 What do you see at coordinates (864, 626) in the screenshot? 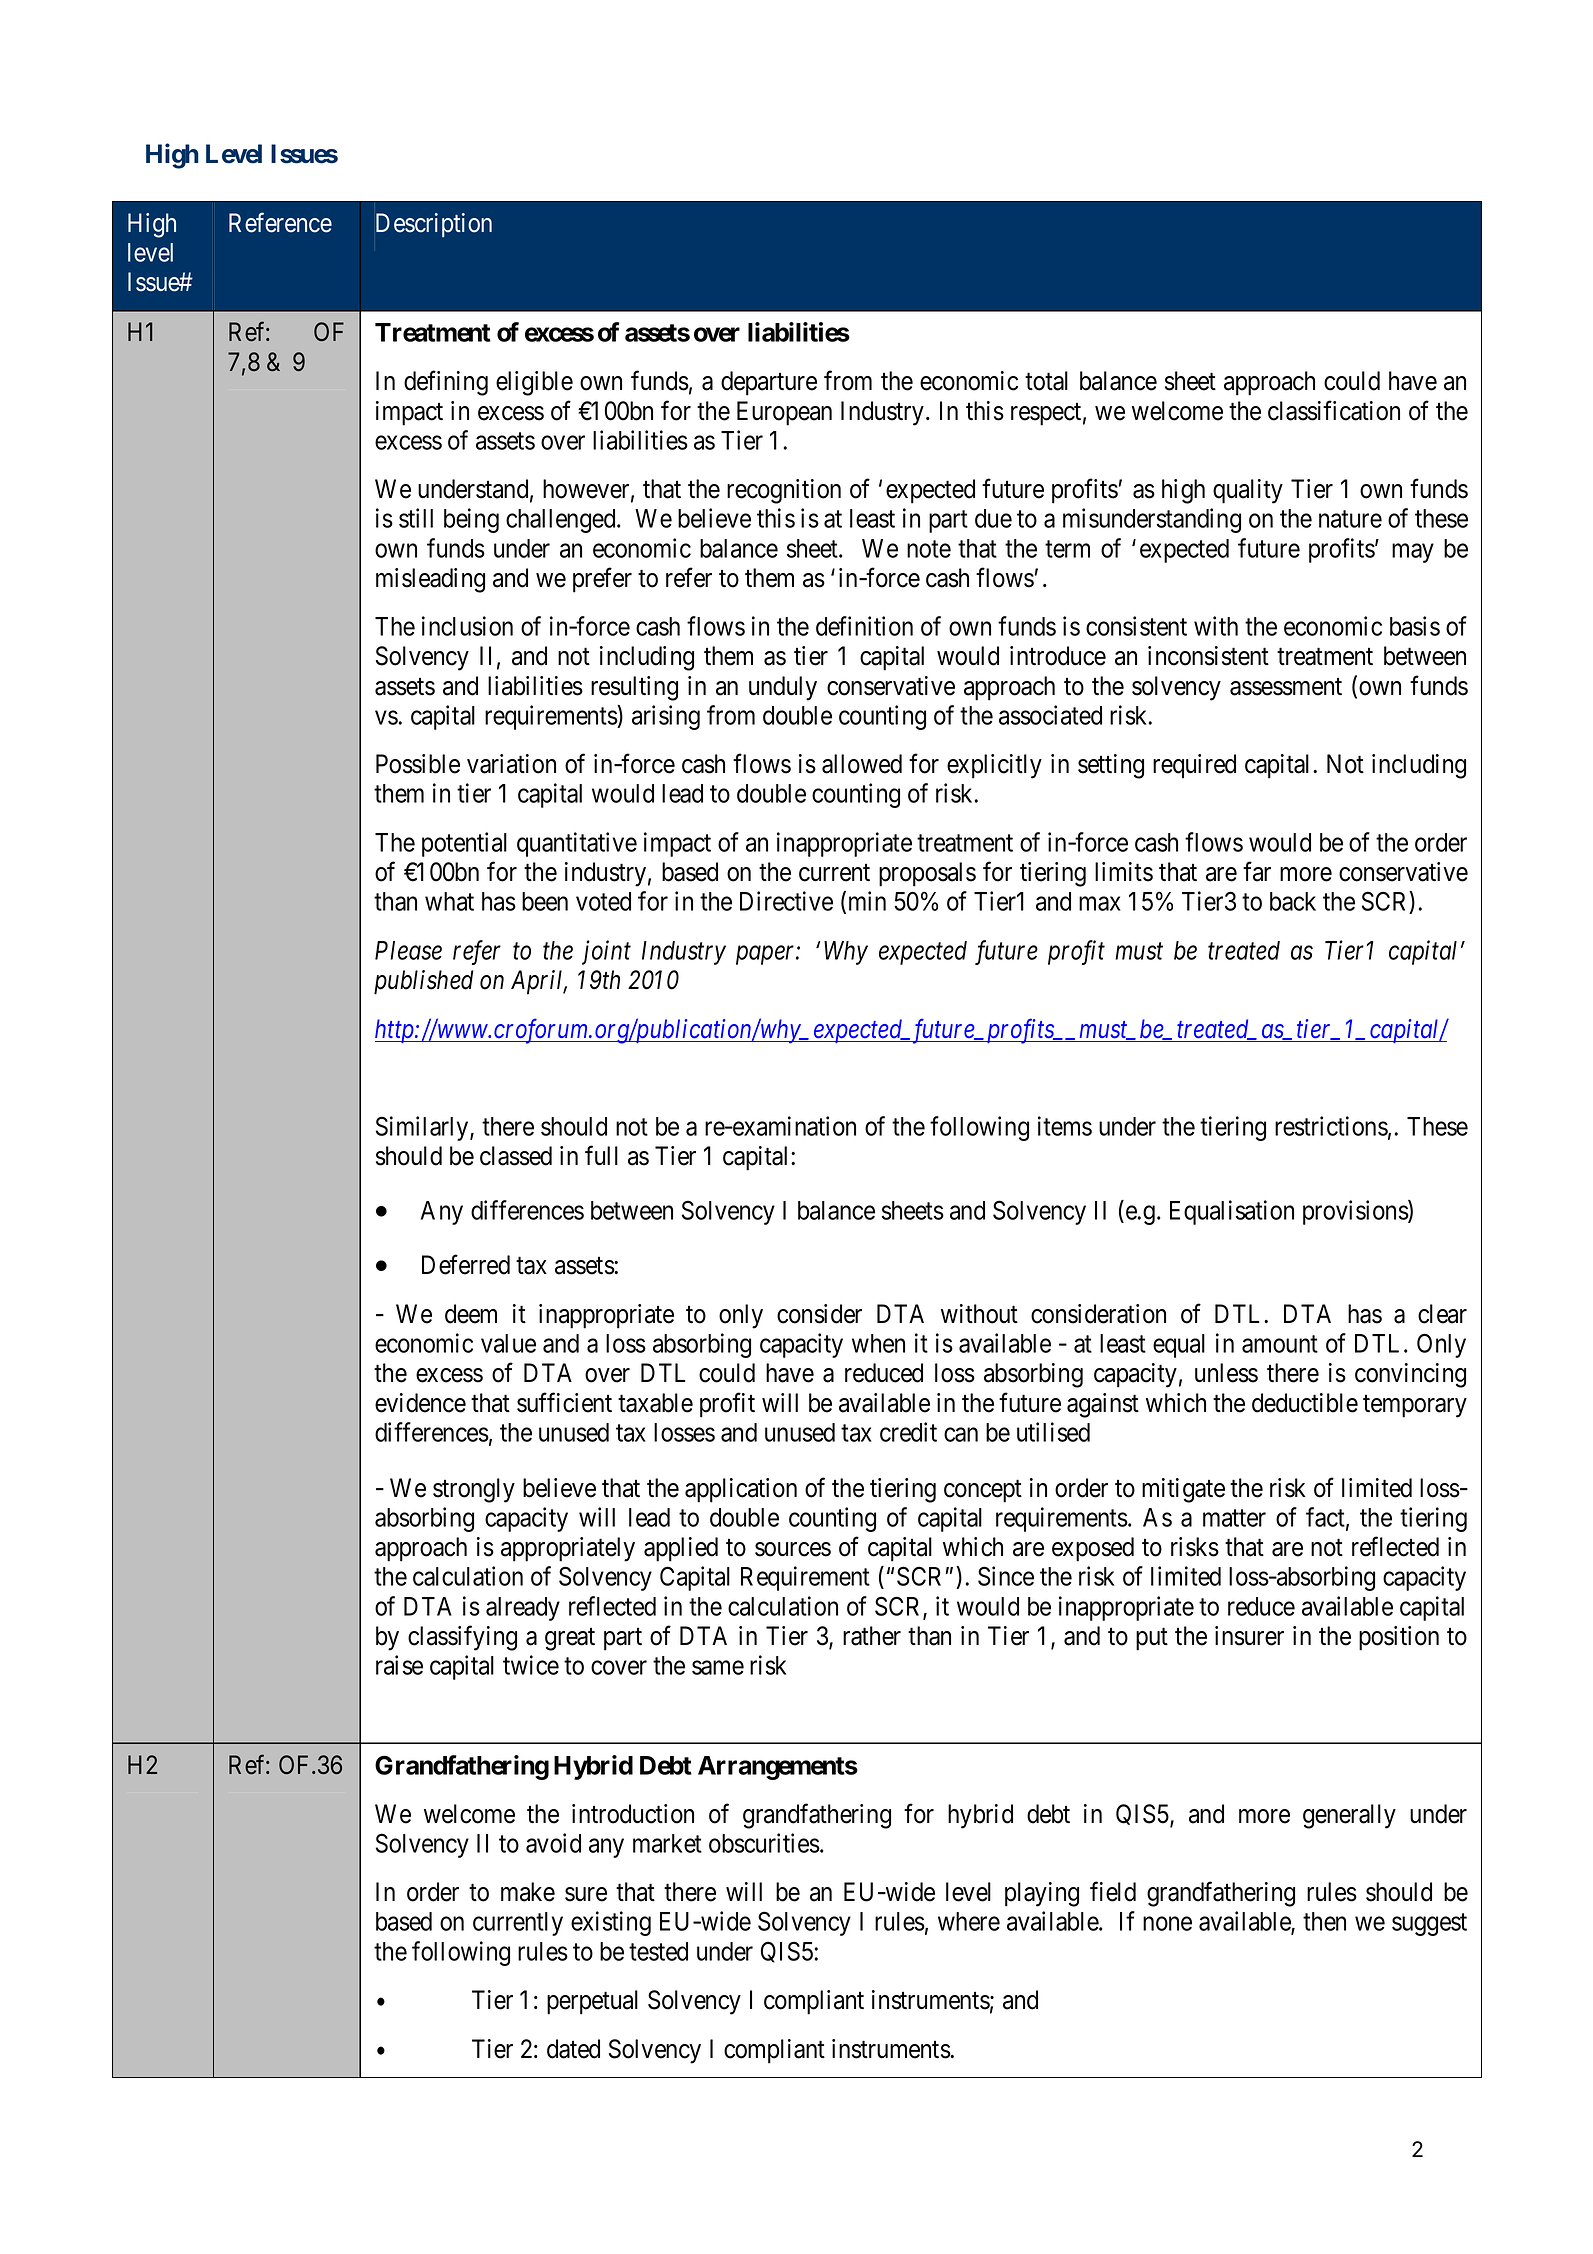
I see `definition` at bounding box center [864, 626].
